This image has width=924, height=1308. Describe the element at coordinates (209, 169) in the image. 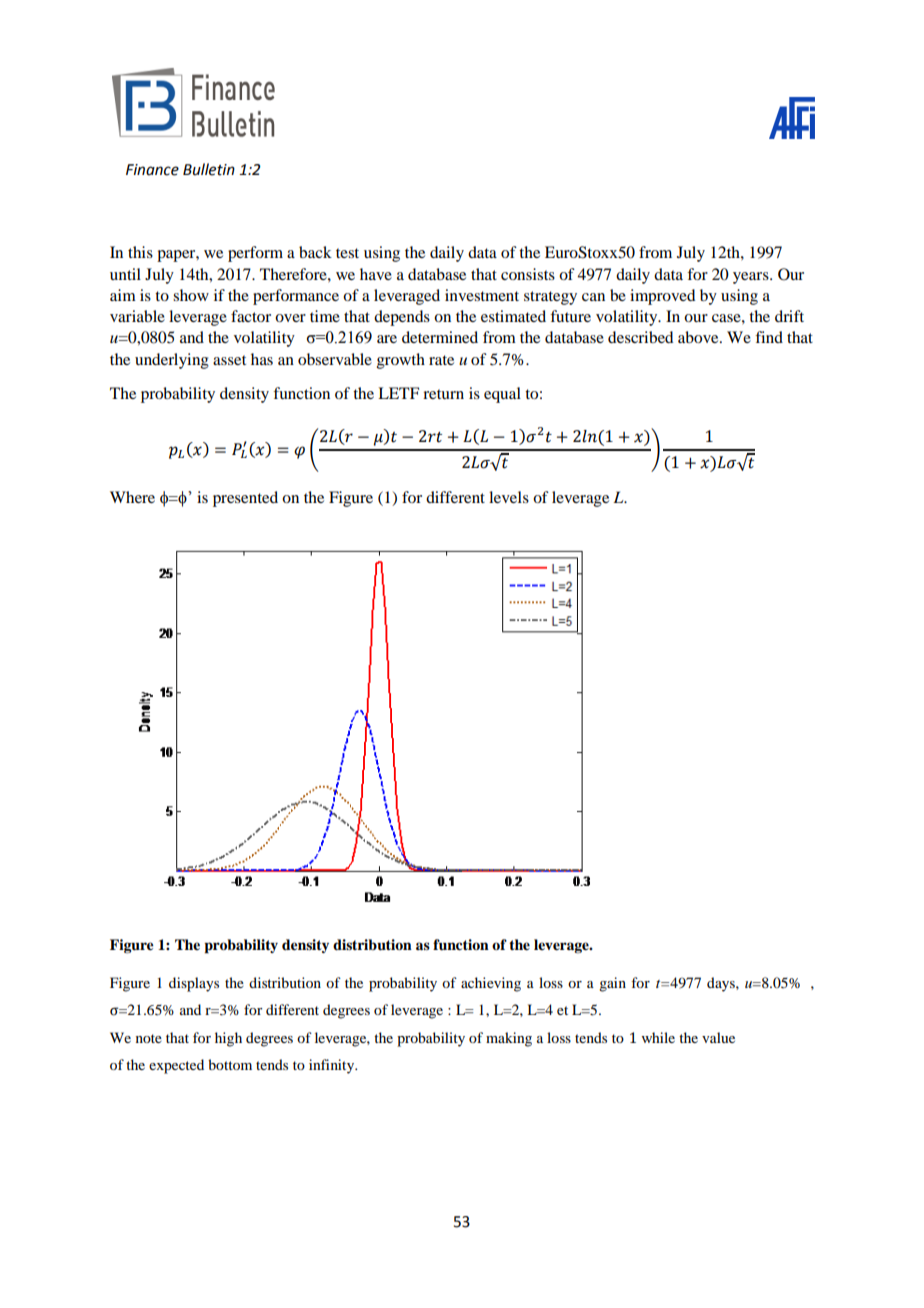

I see `Bulletin` at that location.
